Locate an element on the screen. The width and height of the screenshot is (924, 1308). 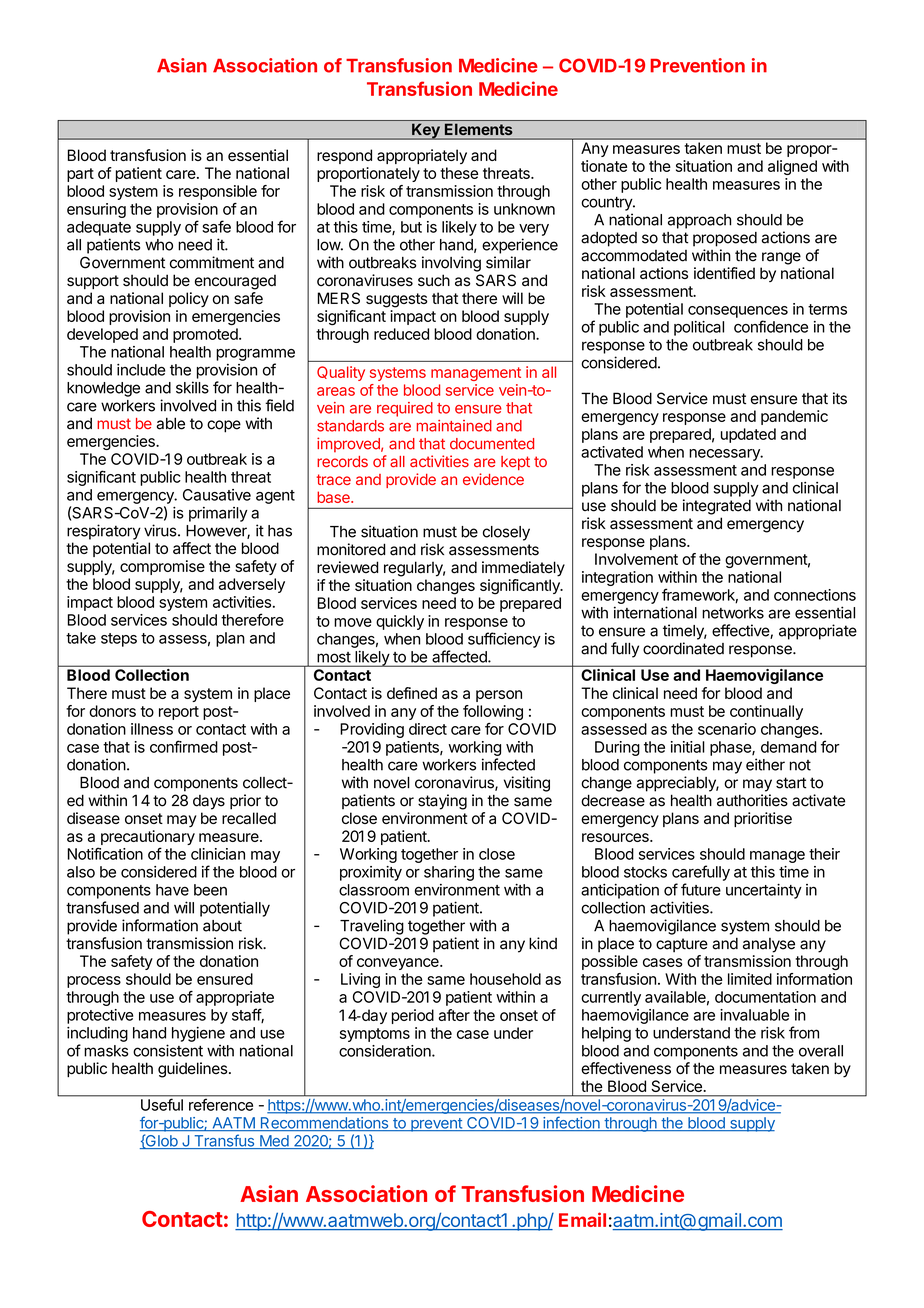
Useful is located at coordinates (162, 1105).
